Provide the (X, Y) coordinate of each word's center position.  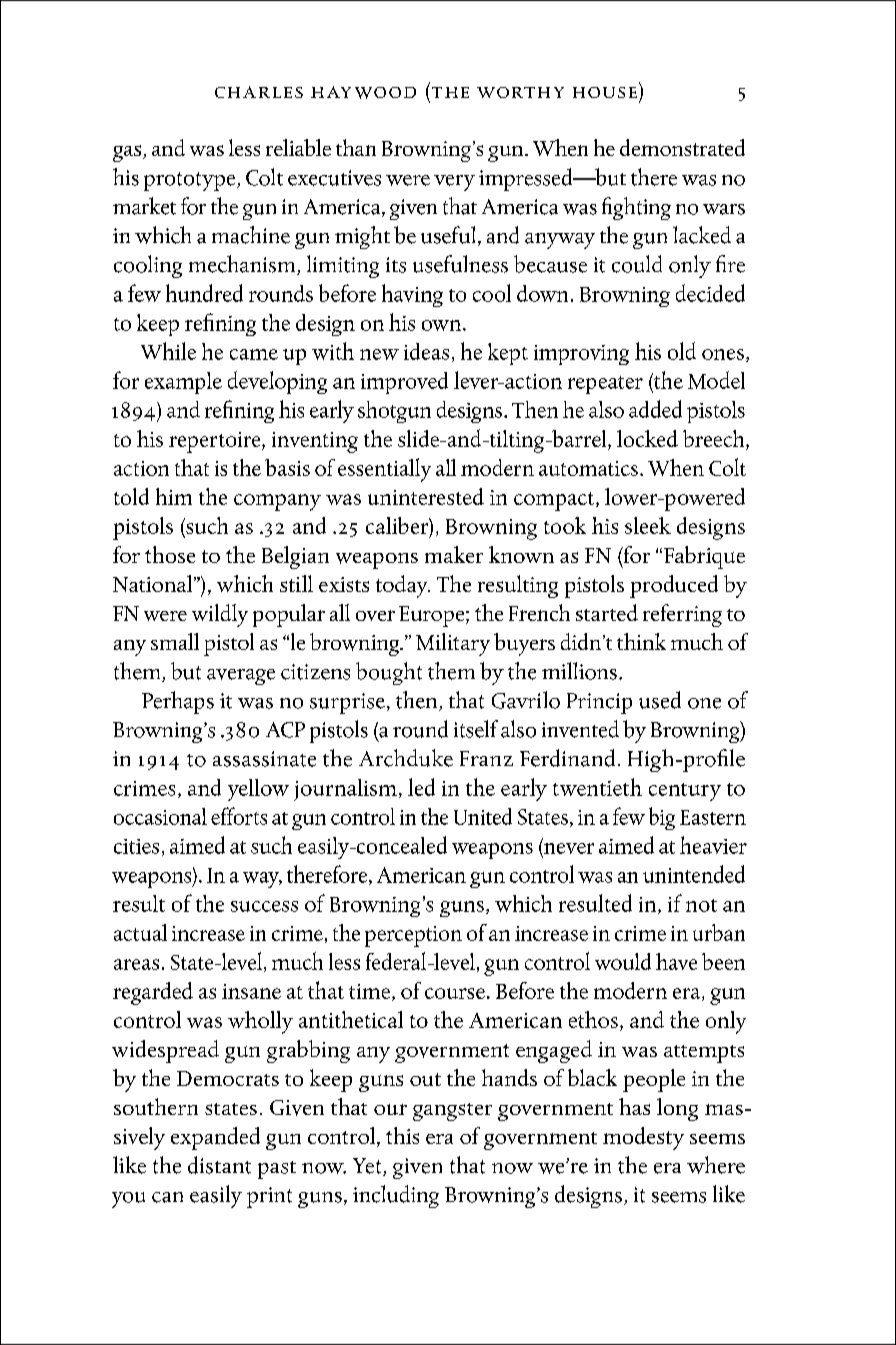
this (402, 1135)
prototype (191, 181)
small (175, 641)
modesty (643, 1138)
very (454, 183)
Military (453, 644)
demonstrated (682, 147)
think (641, 641)
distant (219, 1165)
